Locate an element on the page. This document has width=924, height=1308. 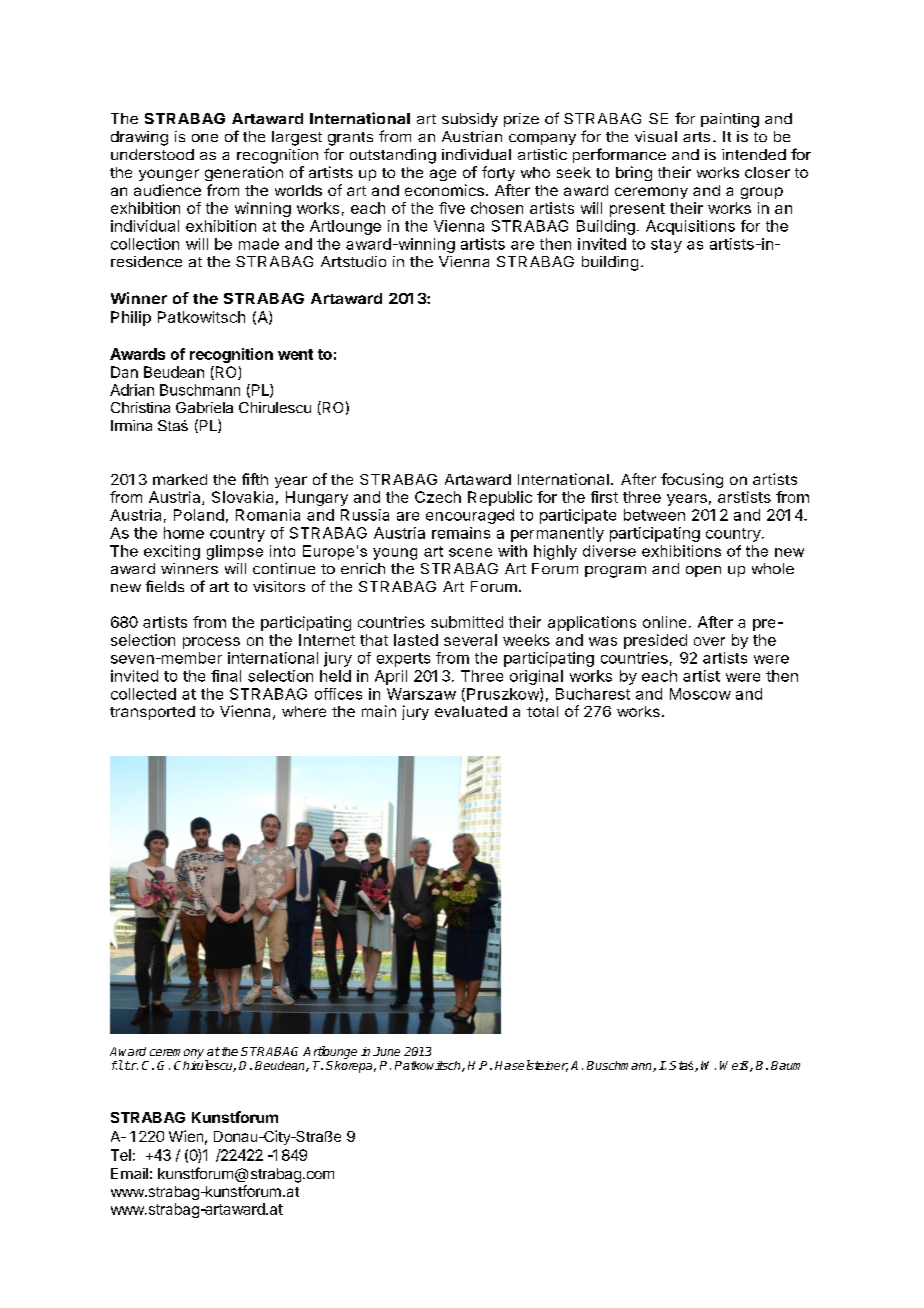
June is located at coordinates (386, 1051).
